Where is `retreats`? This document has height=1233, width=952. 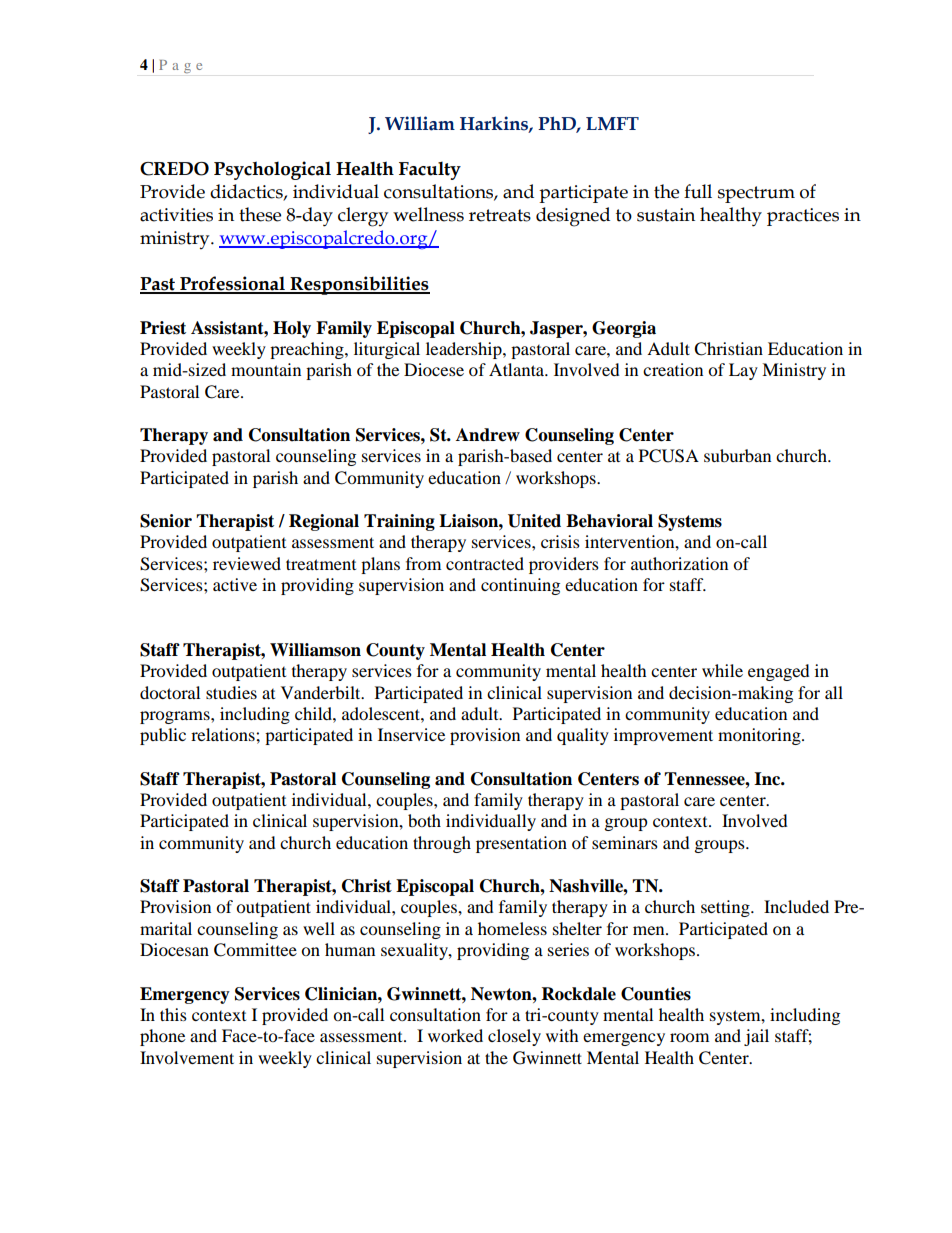
retreats is located at coordinates (500, 215).
